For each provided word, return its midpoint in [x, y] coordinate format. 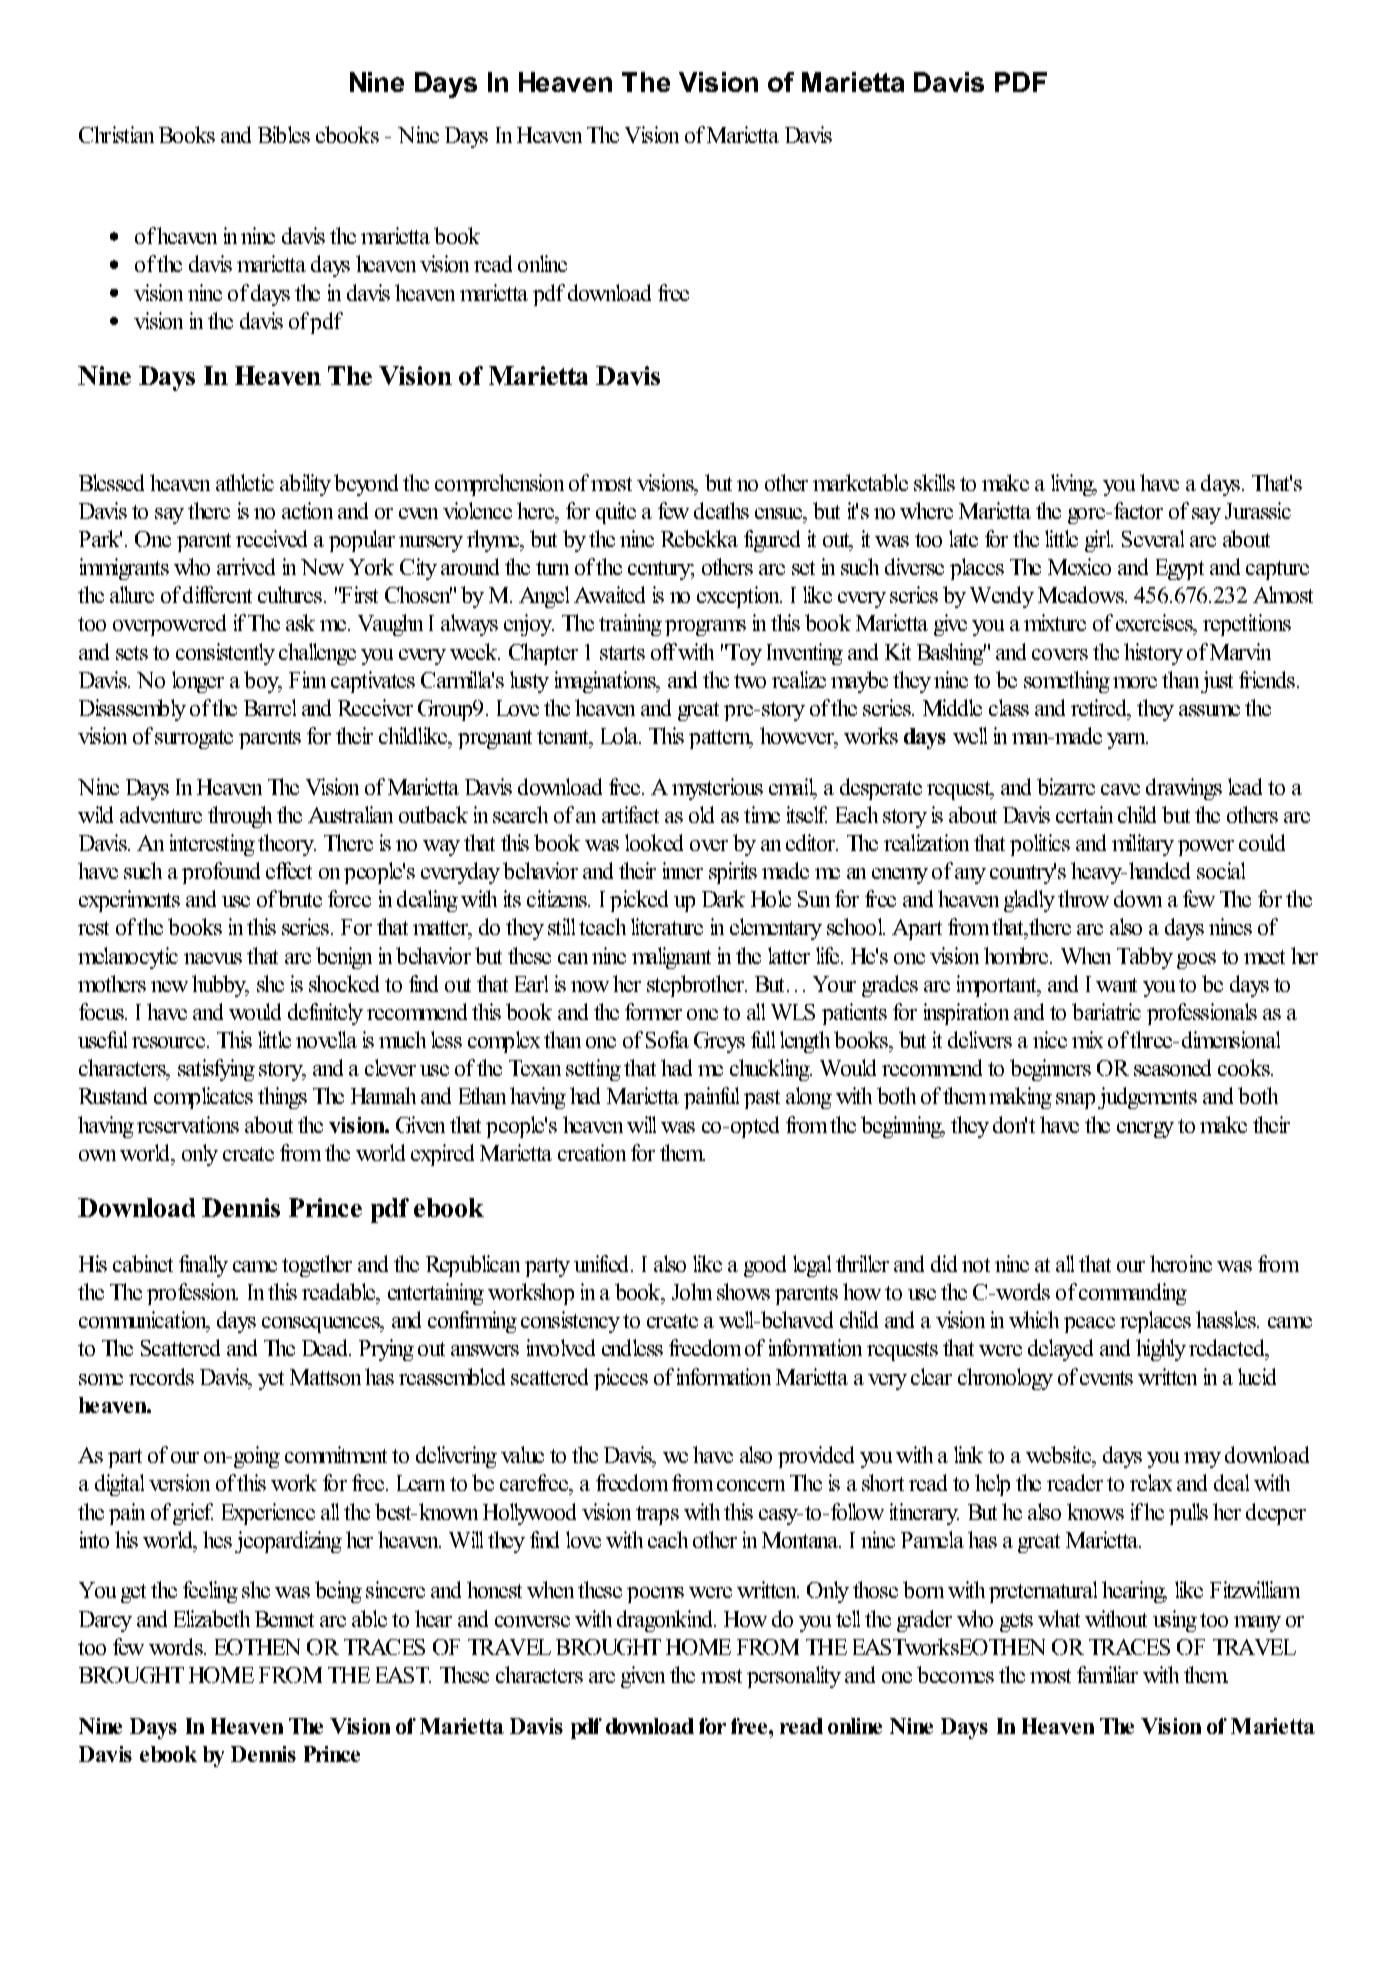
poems [655, 1595]
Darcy [105, 1621]
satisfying [216, 1070]
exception [739, 597]
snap [1075, 1101]
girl [1099, 541]
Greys [719, 1042]
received [271, 538]
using [1175, 1621]
